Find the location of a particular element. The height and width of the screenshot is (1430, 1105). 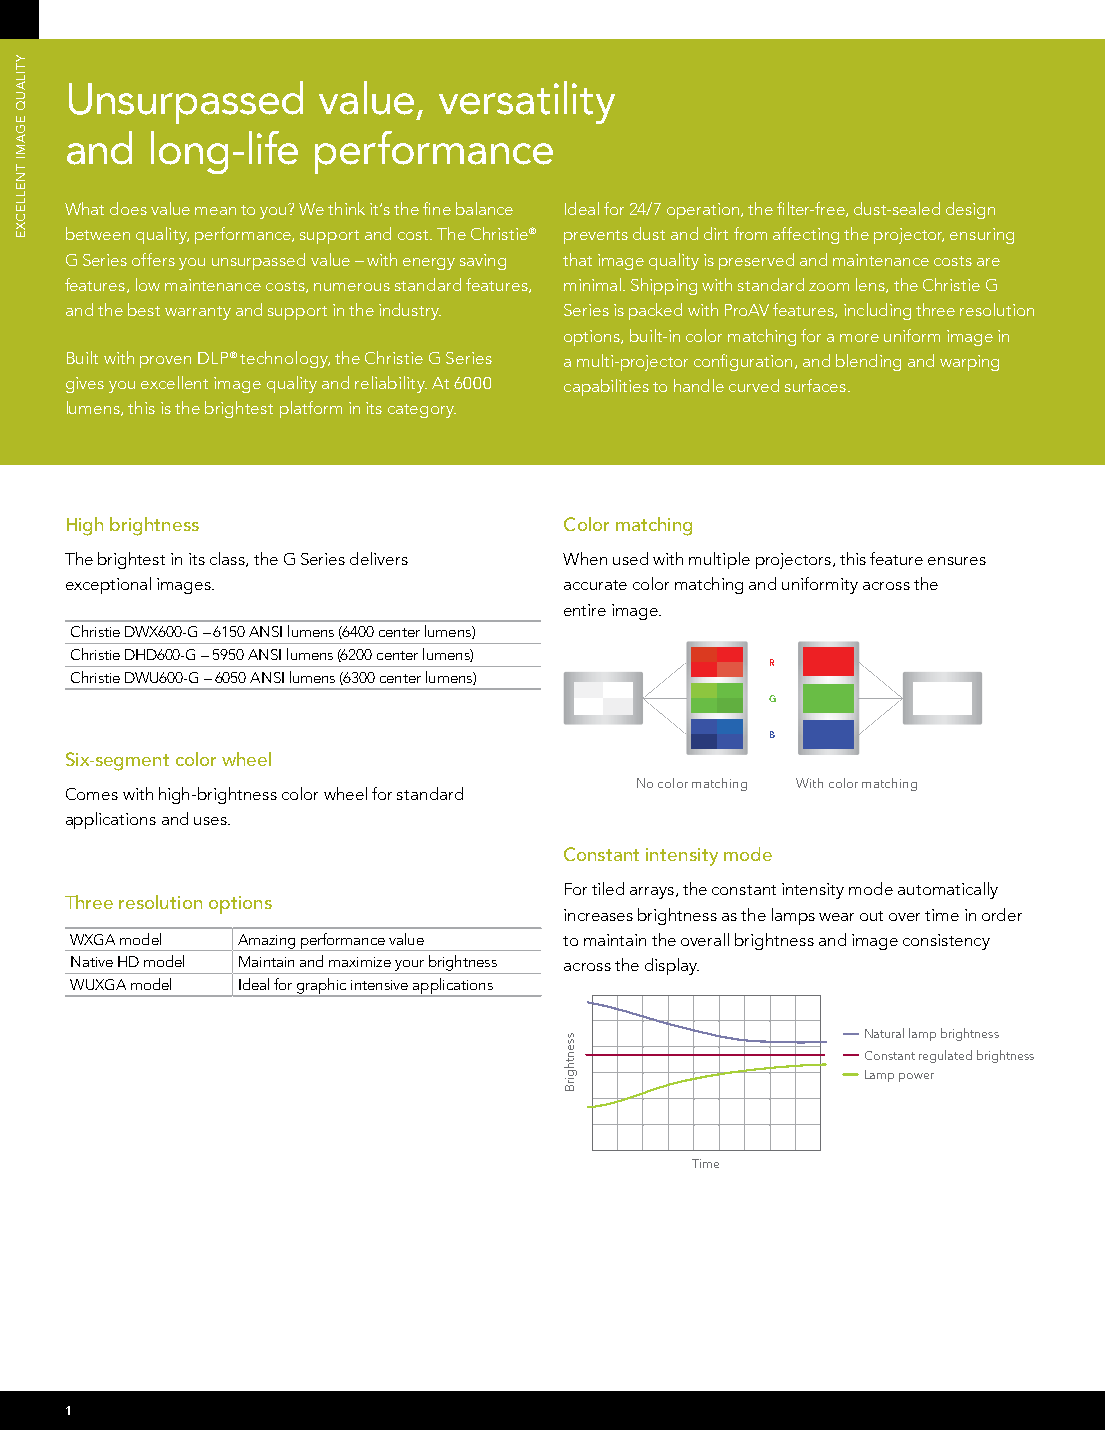

blending is located at coordinates (868, 362).
